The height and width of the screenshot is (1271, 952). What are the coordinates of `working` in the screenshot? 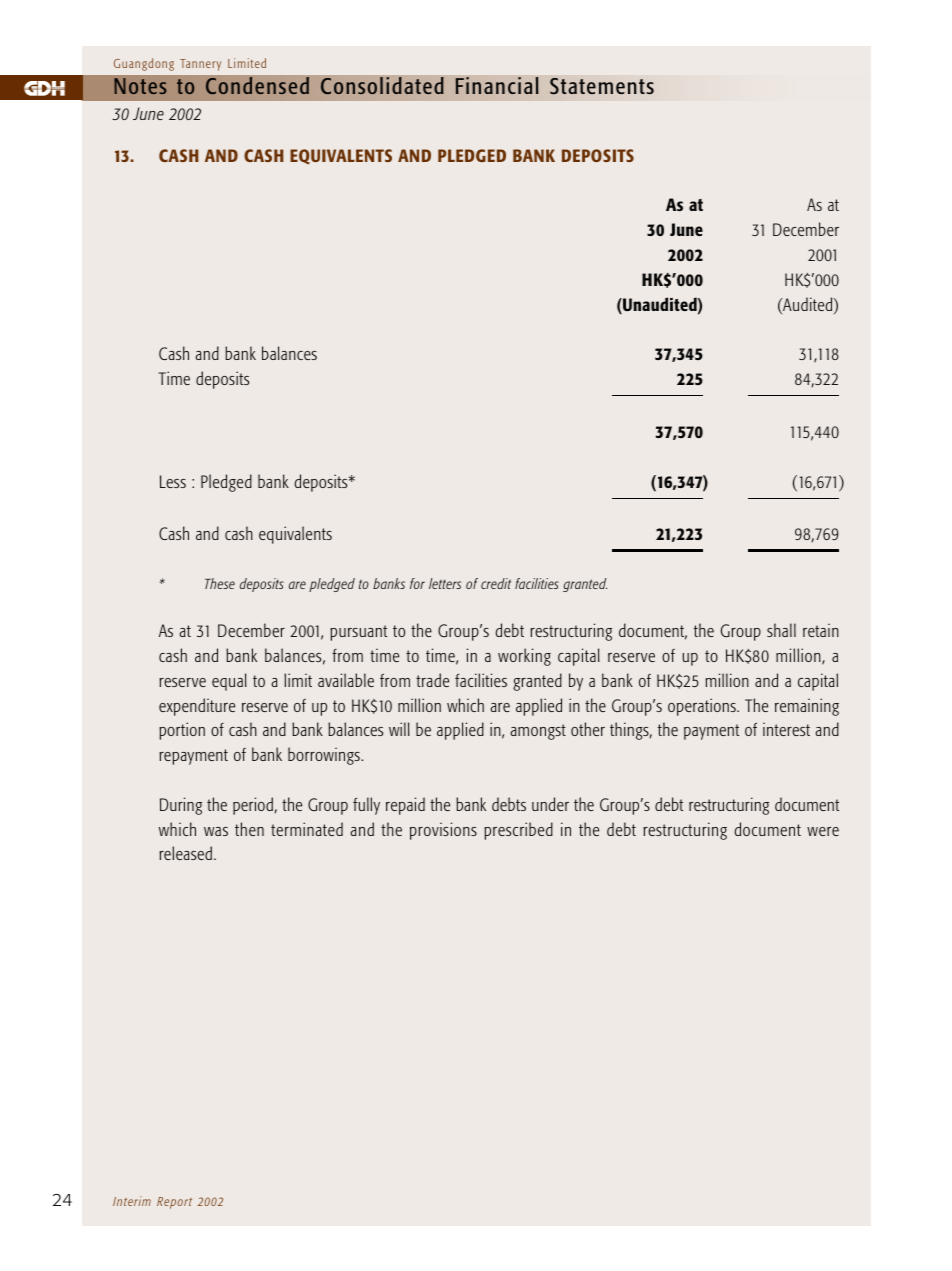 It's located at (524, 657).
